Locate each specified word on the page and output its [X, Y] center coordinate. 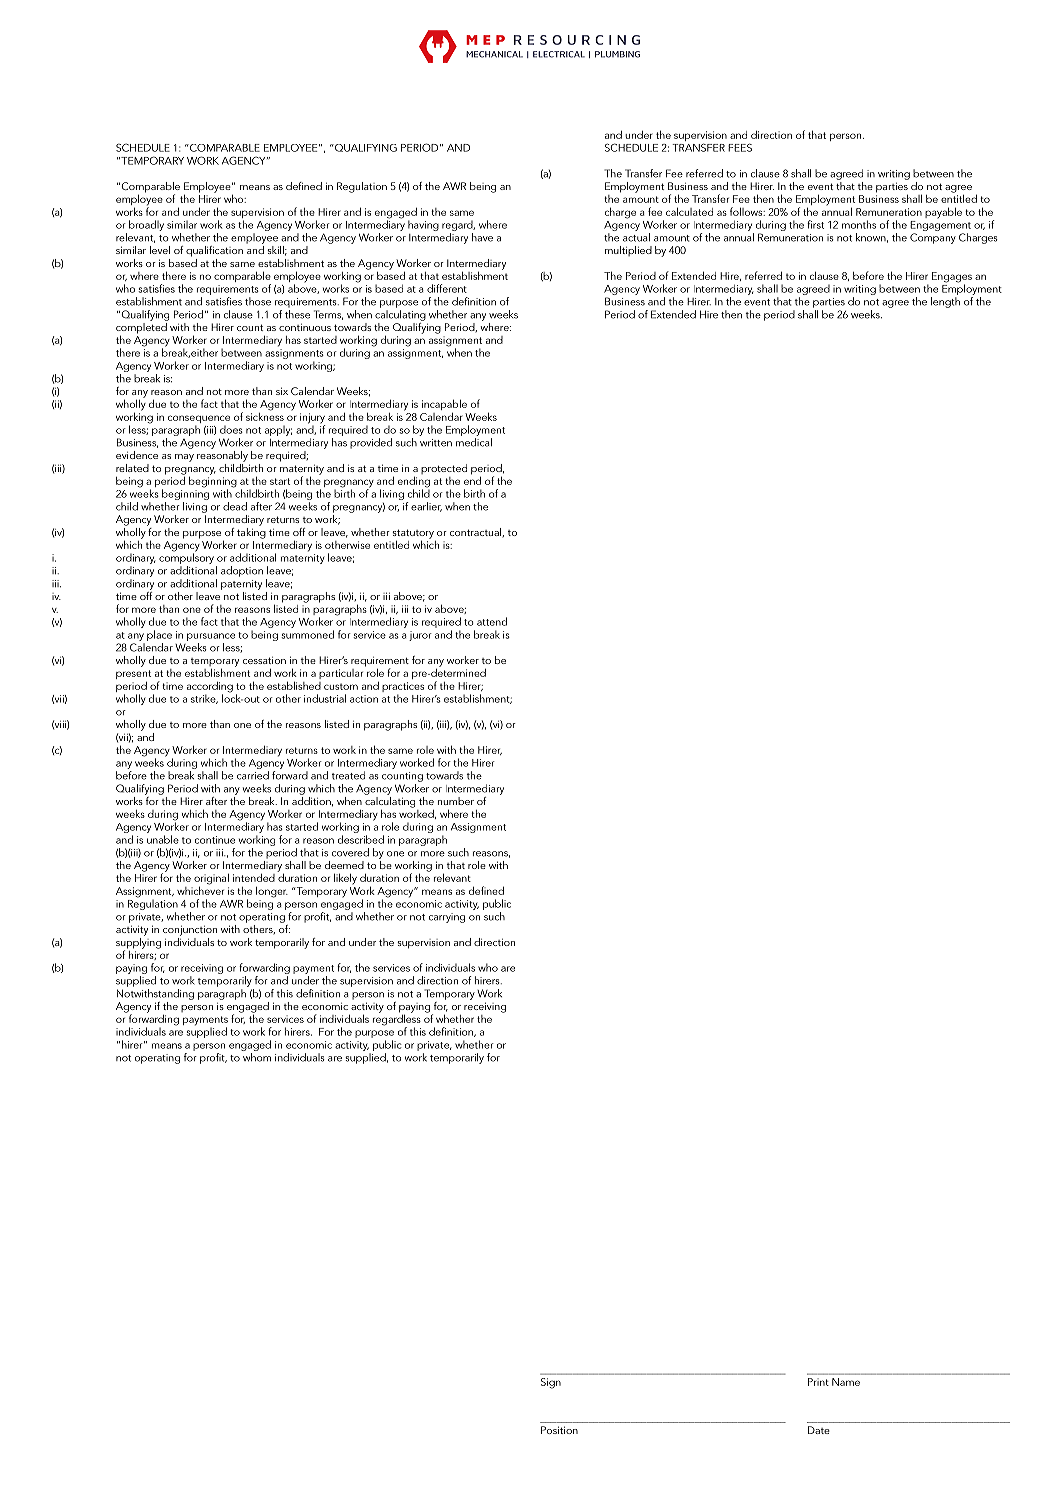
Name [846, 1382]
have [482, 237]
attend [492, 621]
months [859, 224]
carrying [447, 918]
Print [818, 1382]
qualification [214, 251]
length [945, 302]
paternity [241, 585]
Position [559, 1430]
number [456, 801]
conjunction [190, 930]
